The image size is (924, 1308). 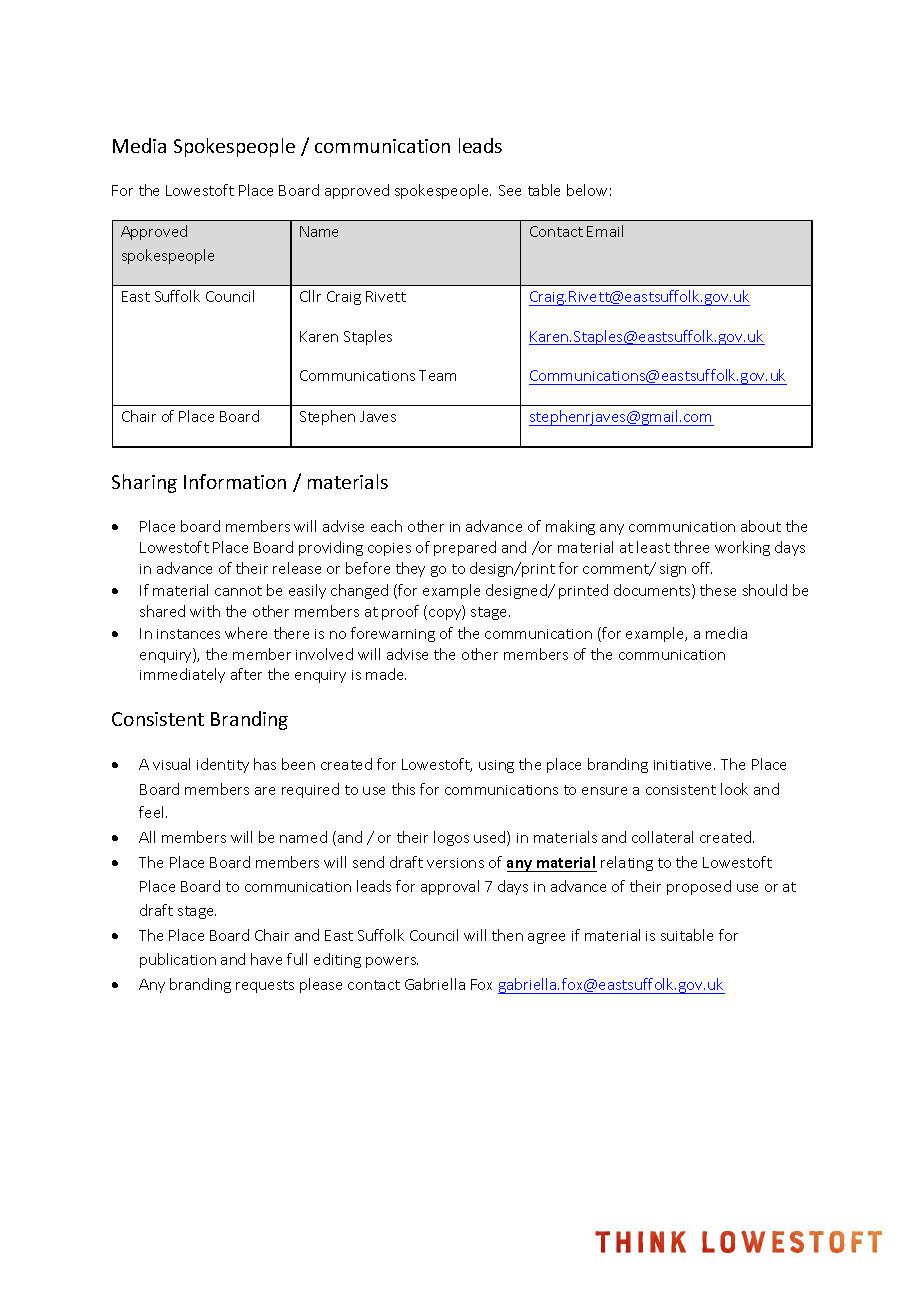 What do you see at coordinates (386, 526) in the screenshot?
I see `each` at bounding box center [386, 526].
